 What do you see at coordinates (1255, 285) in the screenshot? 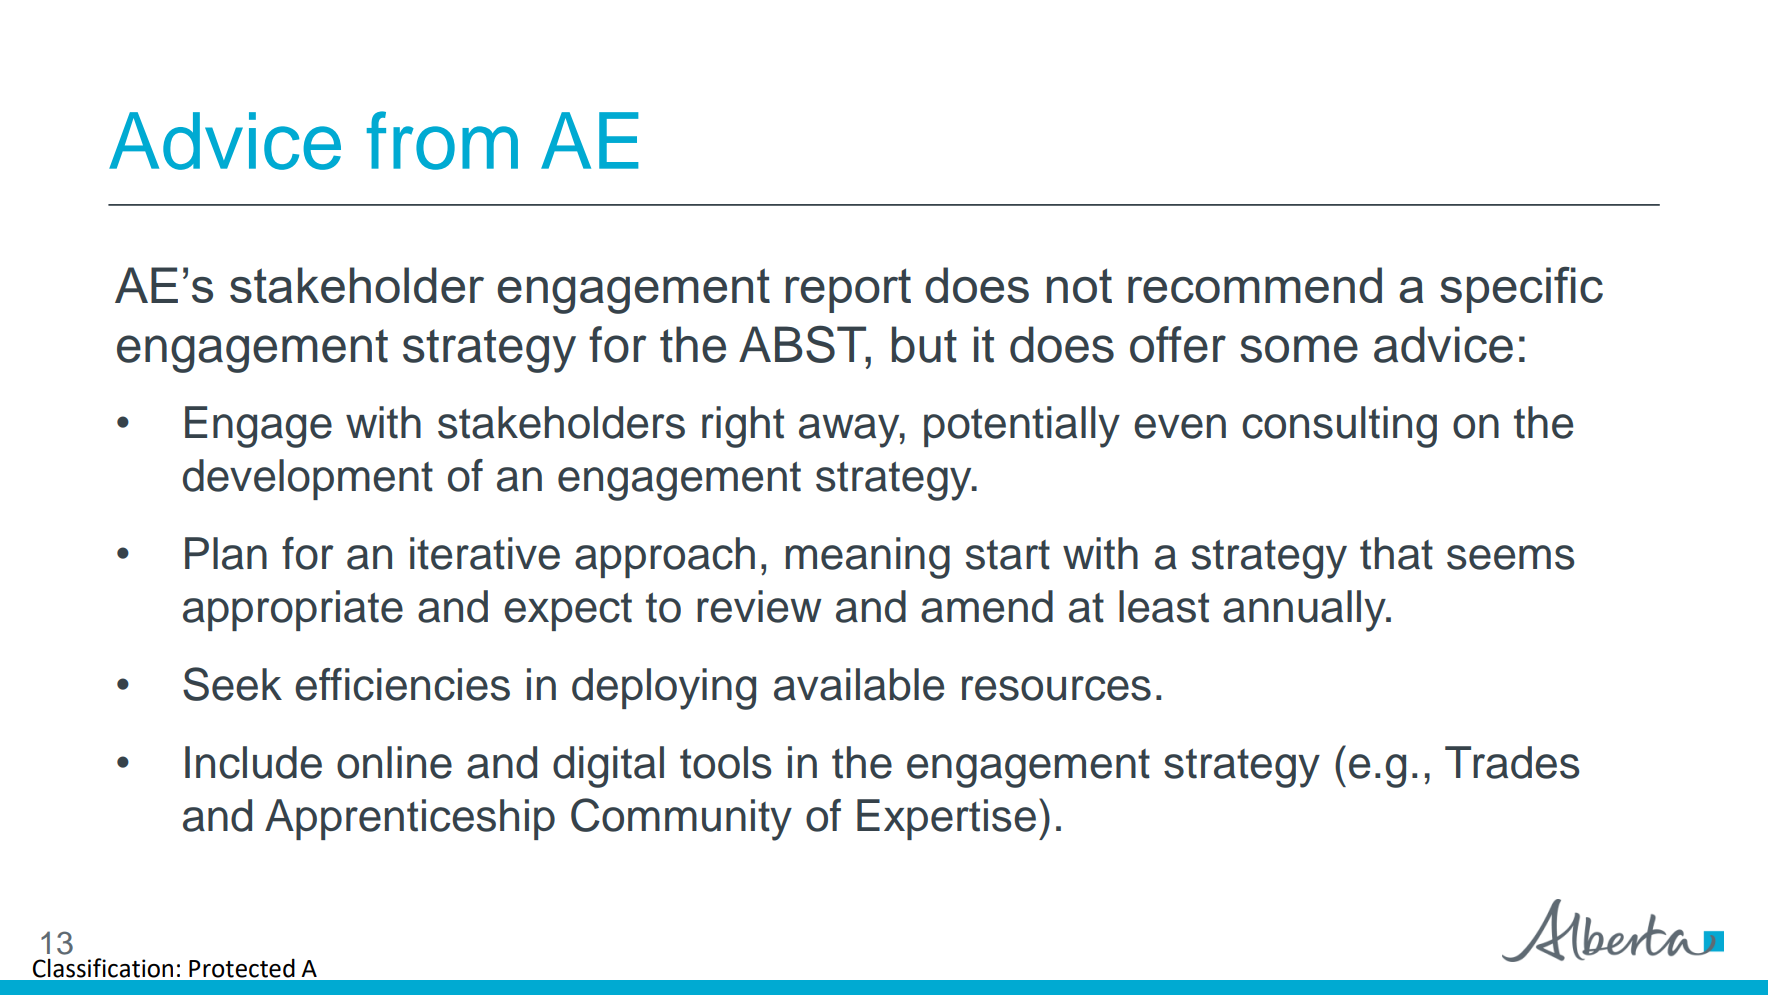
I see `recommend` at bounding box center [1255, 285].
